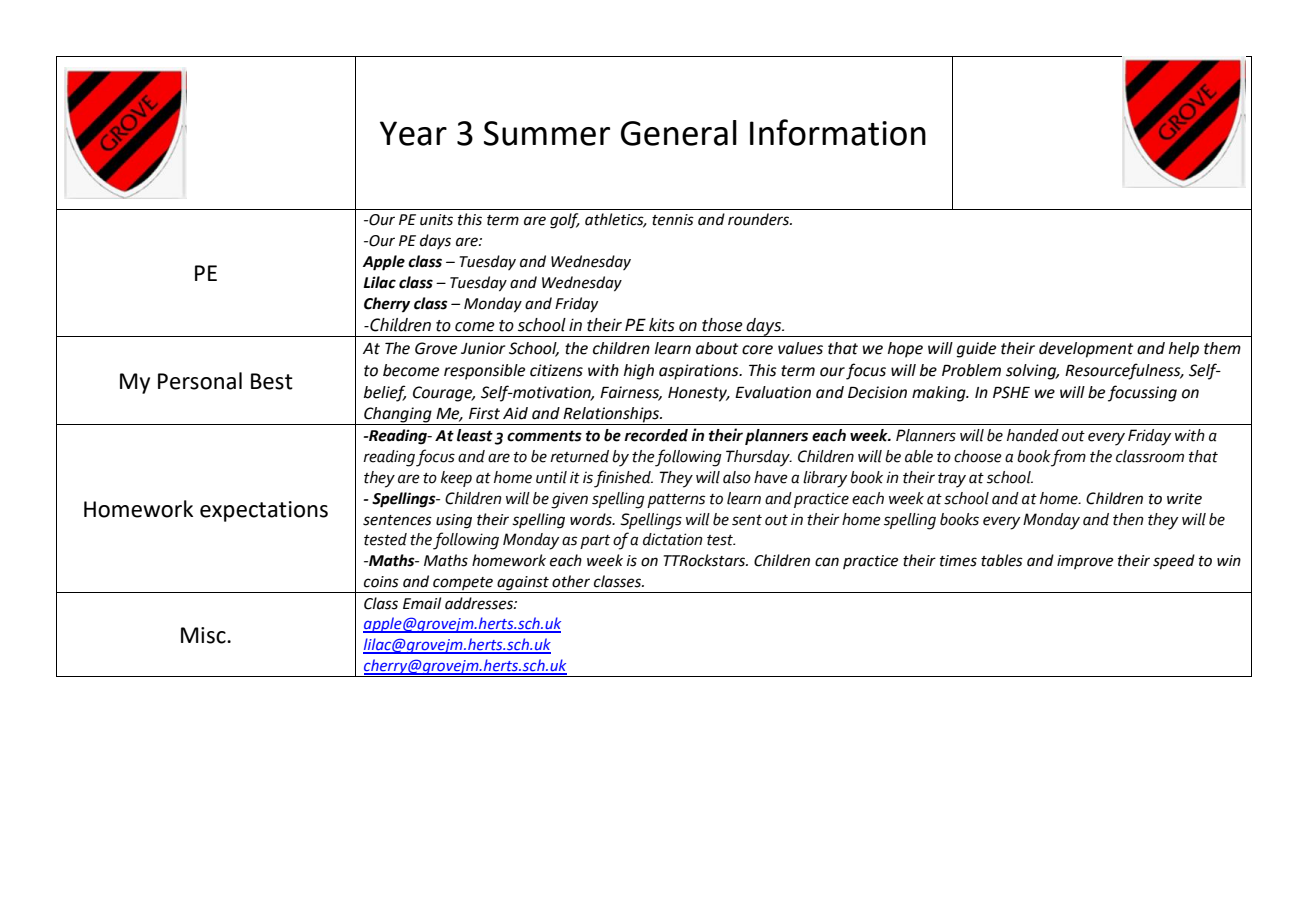 This page has width=1308, height=924. I want to click on General, so click(679, 133).
